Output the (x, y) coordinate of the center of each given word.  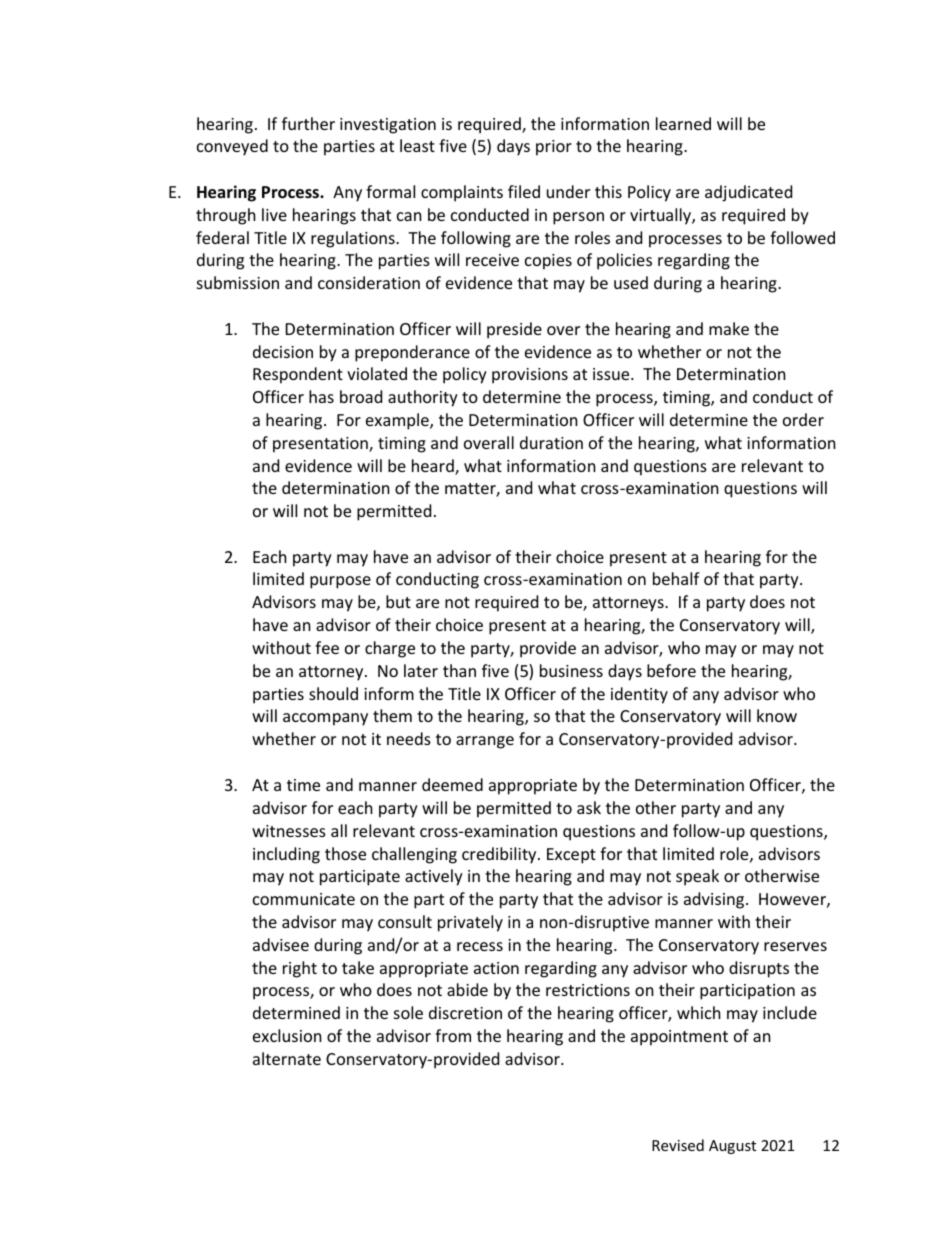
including (286, 855)
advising (715, 900)
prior (554, 148)
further (308, 123)
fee (327, 647)
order (803, 419)
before (671, 670)
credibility (500, 855)
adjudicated (748, 193)
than (459, 670)
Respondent (298, 375)
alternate (287, 1058)
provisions (530, 376)
